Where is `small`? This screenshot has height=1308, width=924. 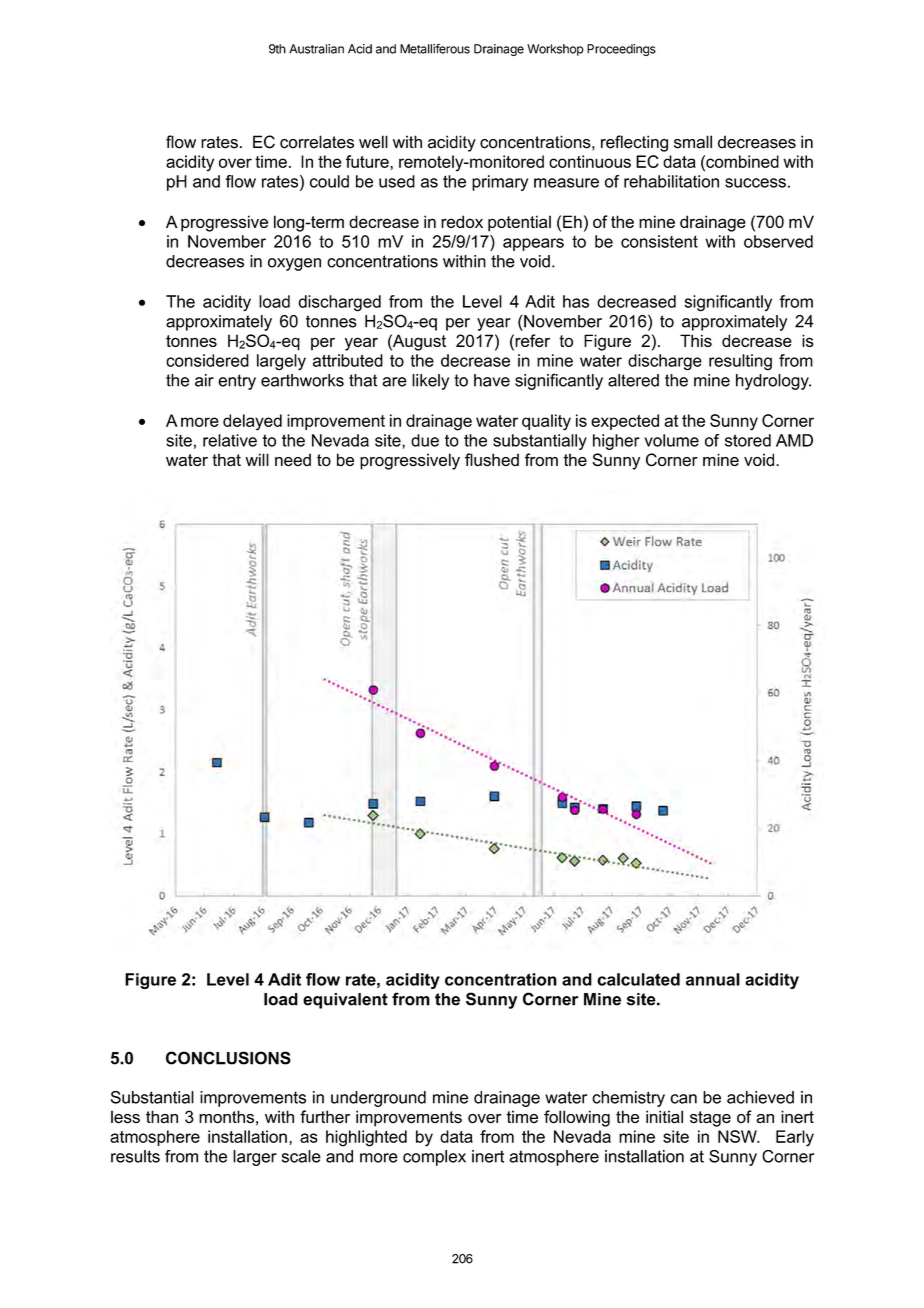 small is located at coordinates (693, 142).
